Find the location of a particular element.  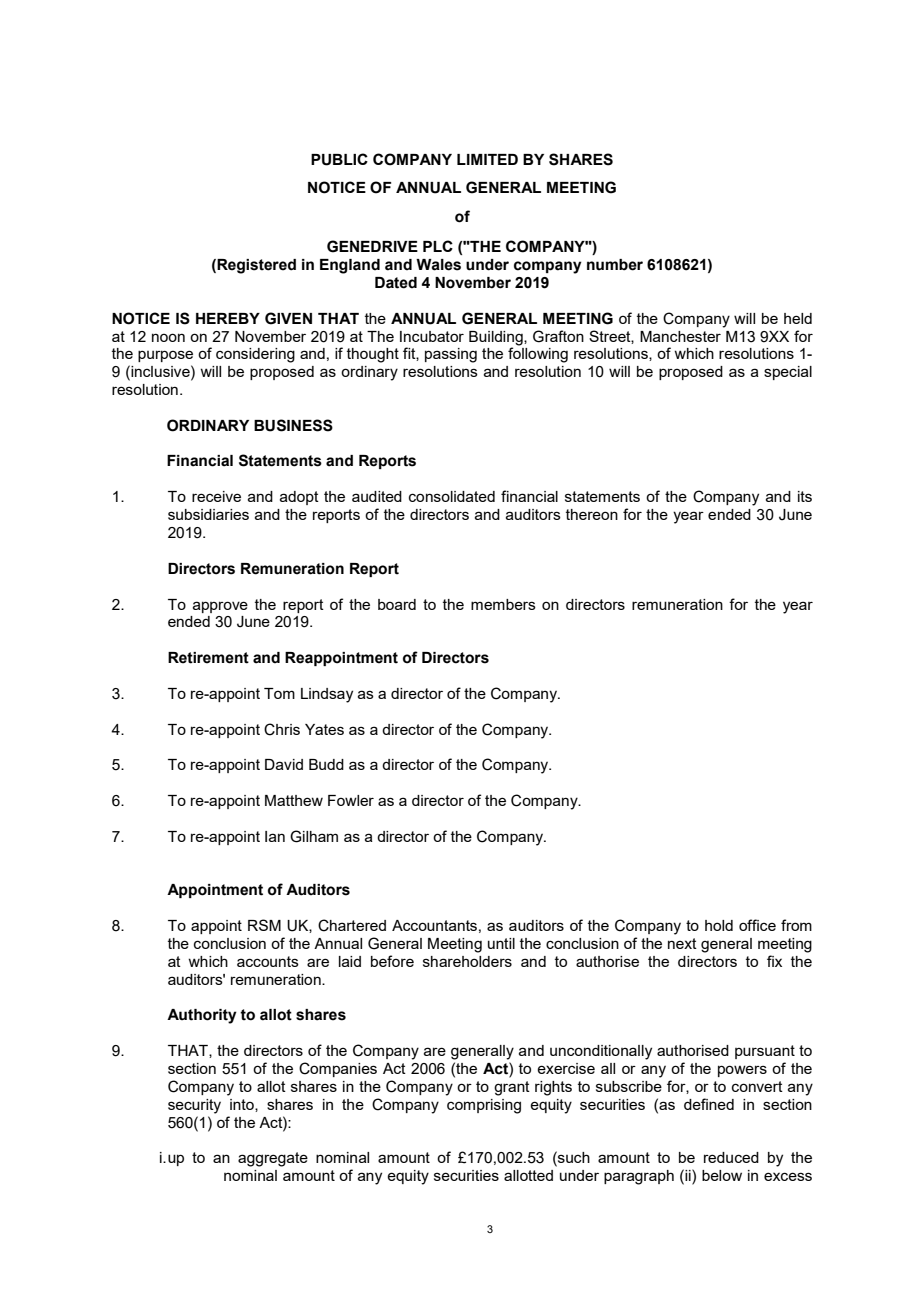

Retirement is located at coordinates (208, 658).
